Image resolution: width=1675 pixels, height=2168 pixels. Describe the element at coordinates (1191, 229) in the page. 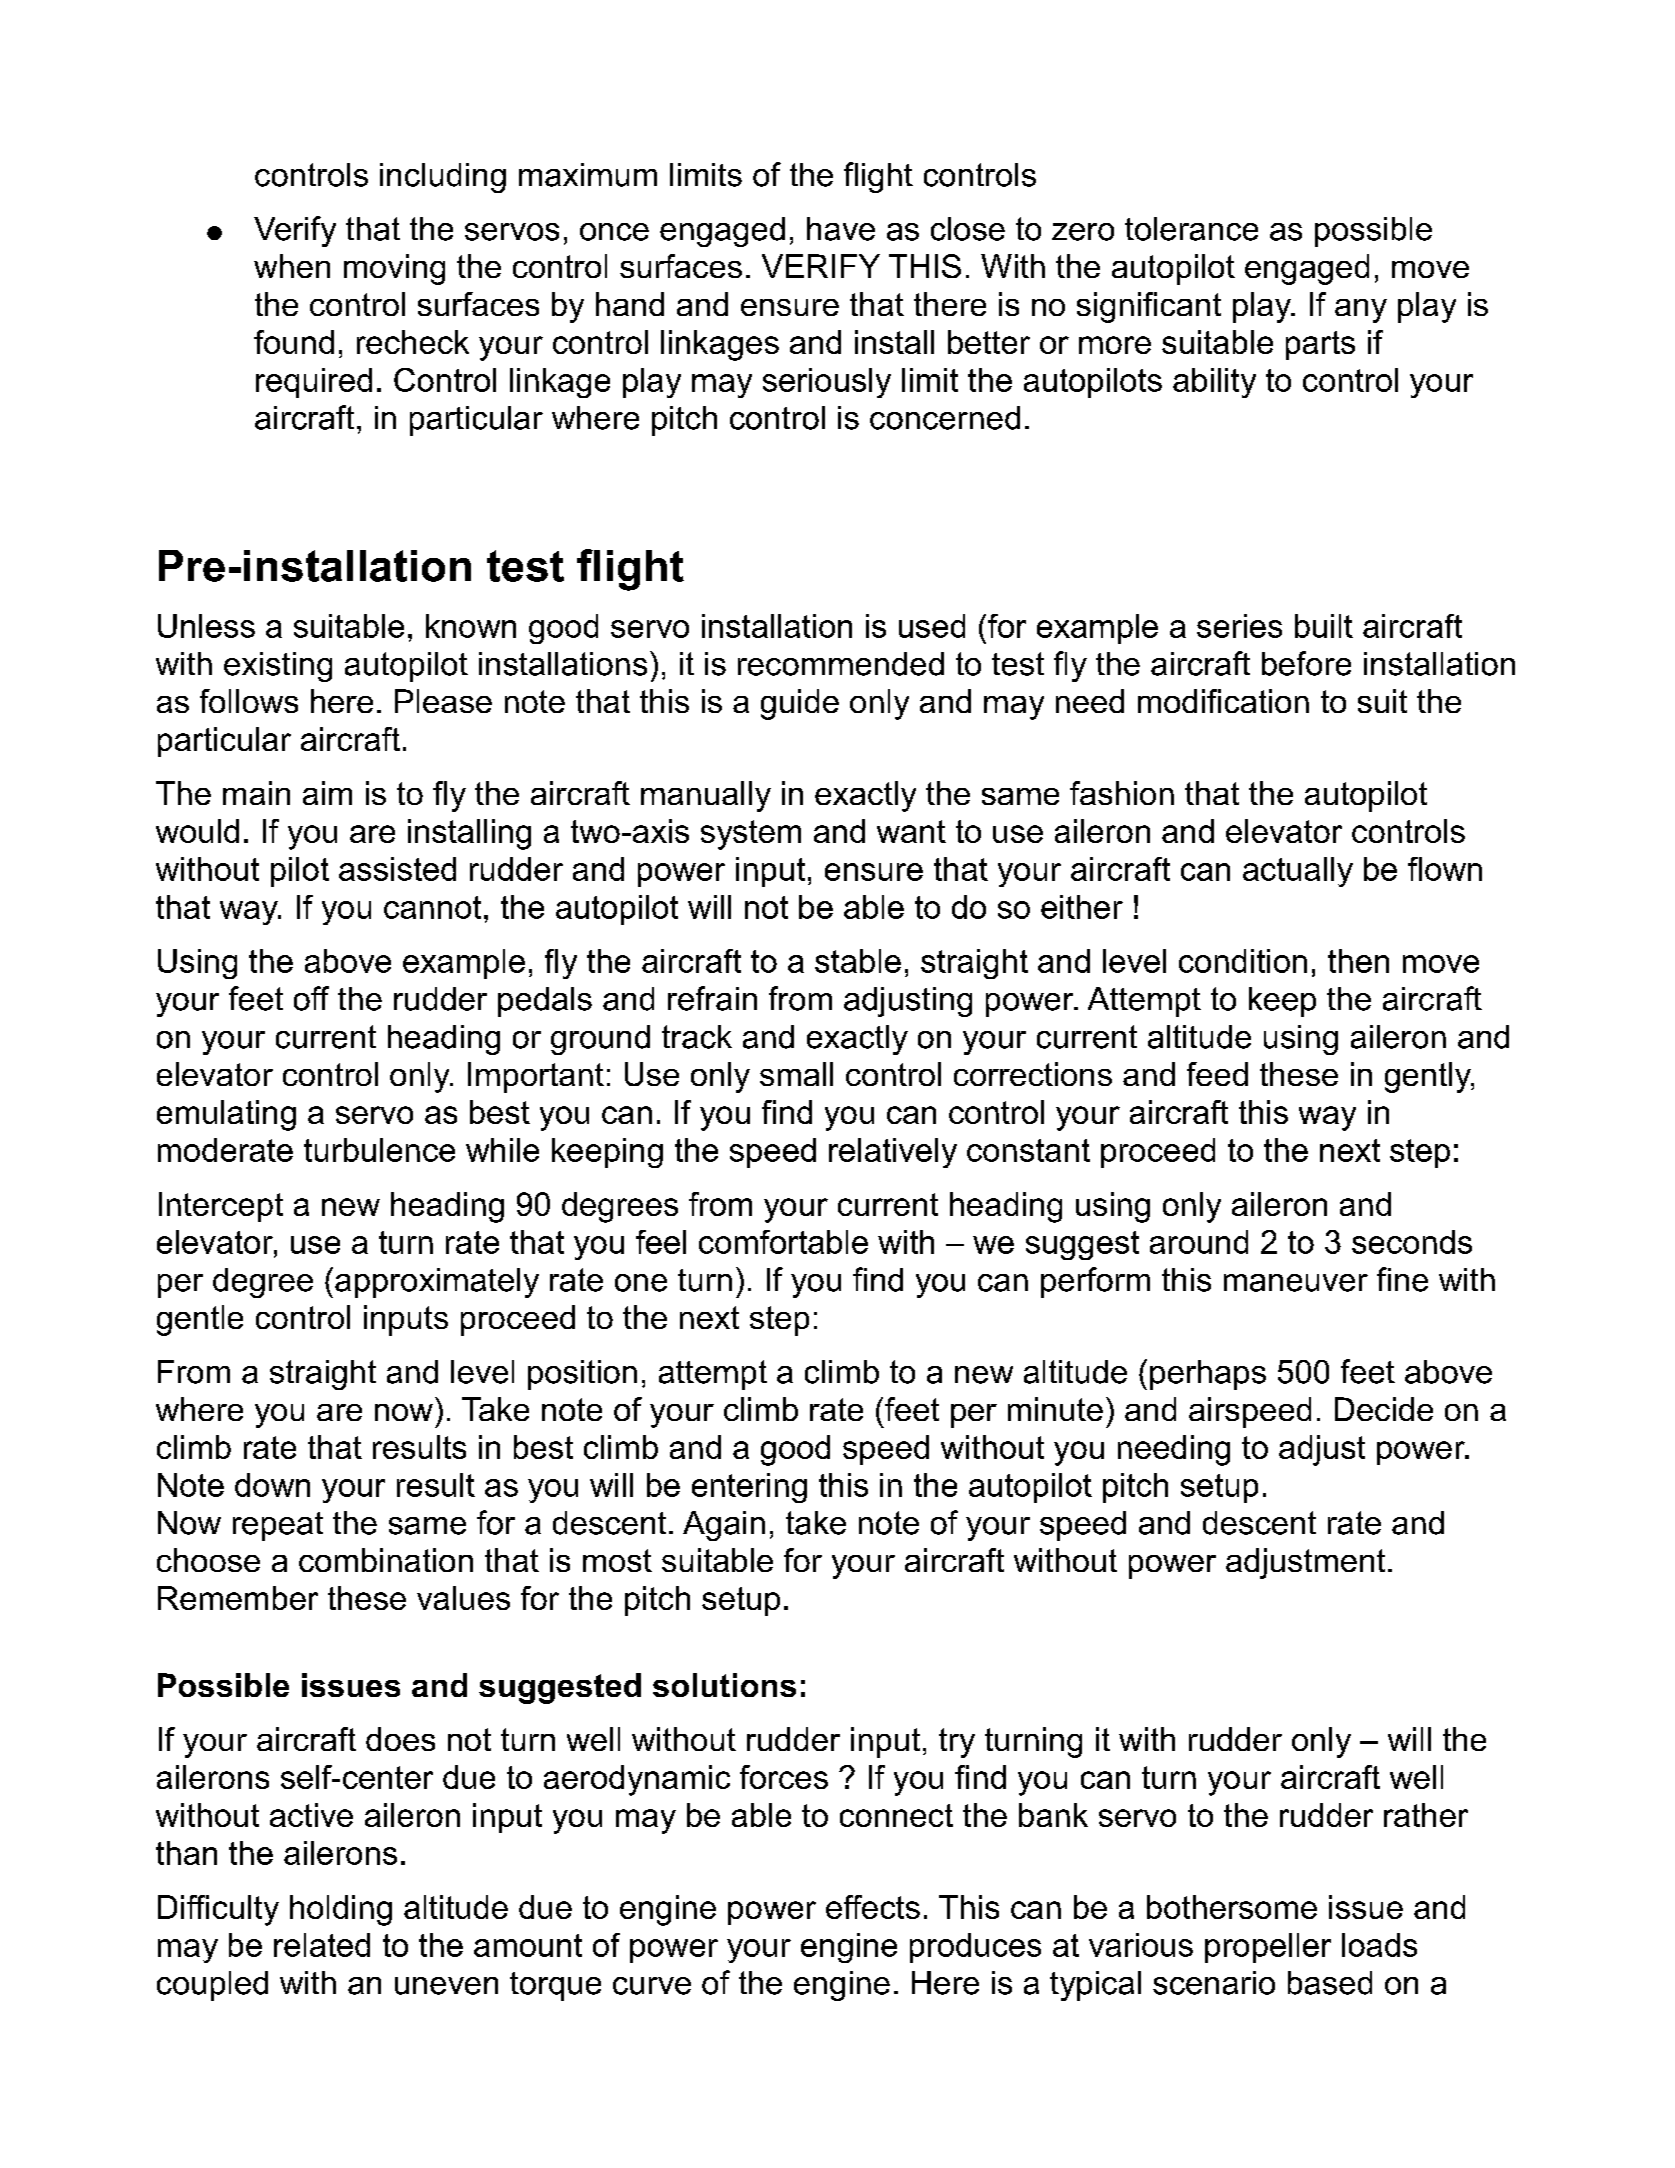

I see `tolerance` at that location.
